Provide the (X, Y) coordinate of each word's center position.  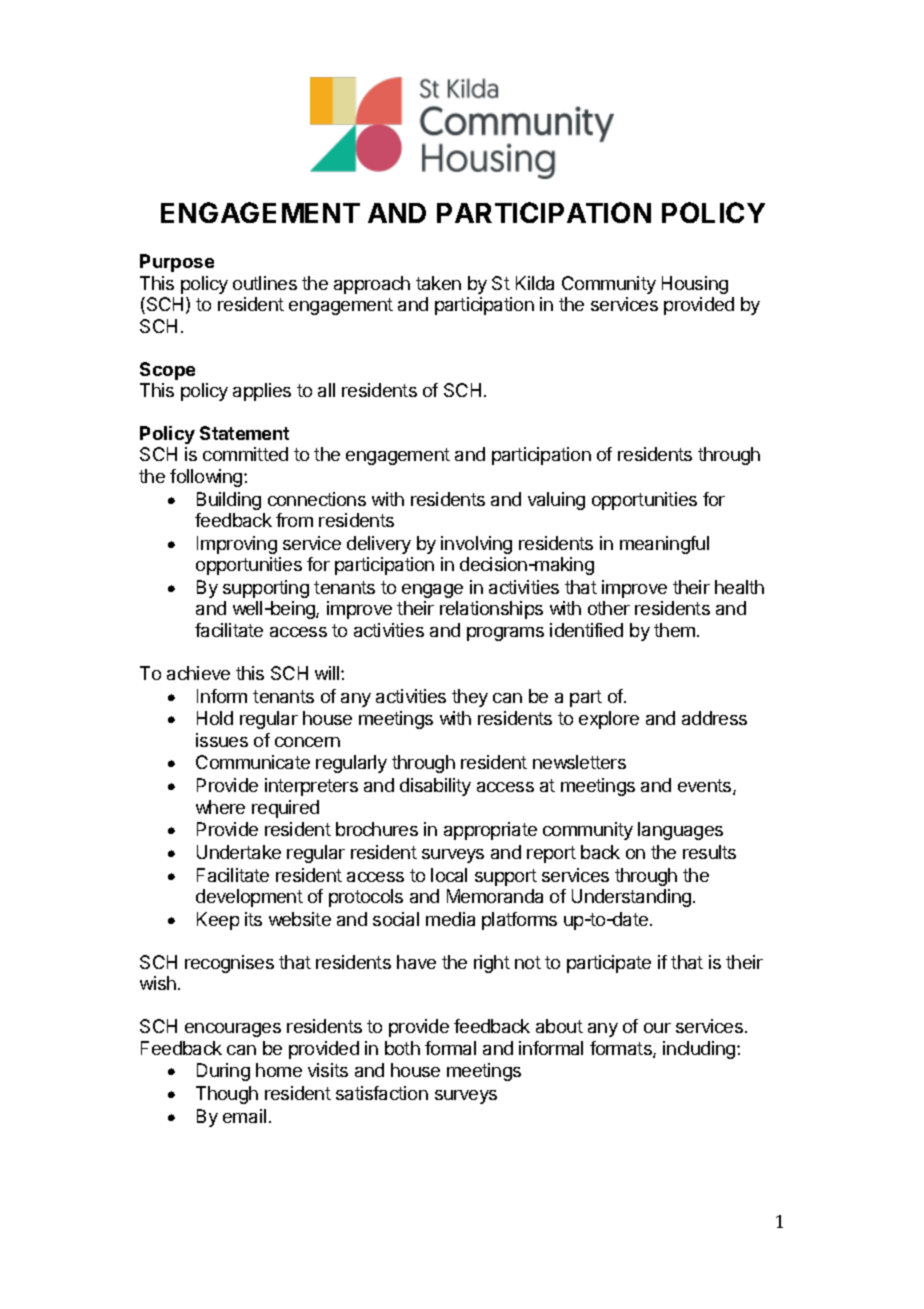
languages (680, 831)
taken (438, 283)
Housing (695, 285)
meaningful (664, 545)
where (220, 807)
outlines (265, 283)
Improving (237, 545)
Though (227, 1095)
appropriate (490, 831)
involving (476, 545)
